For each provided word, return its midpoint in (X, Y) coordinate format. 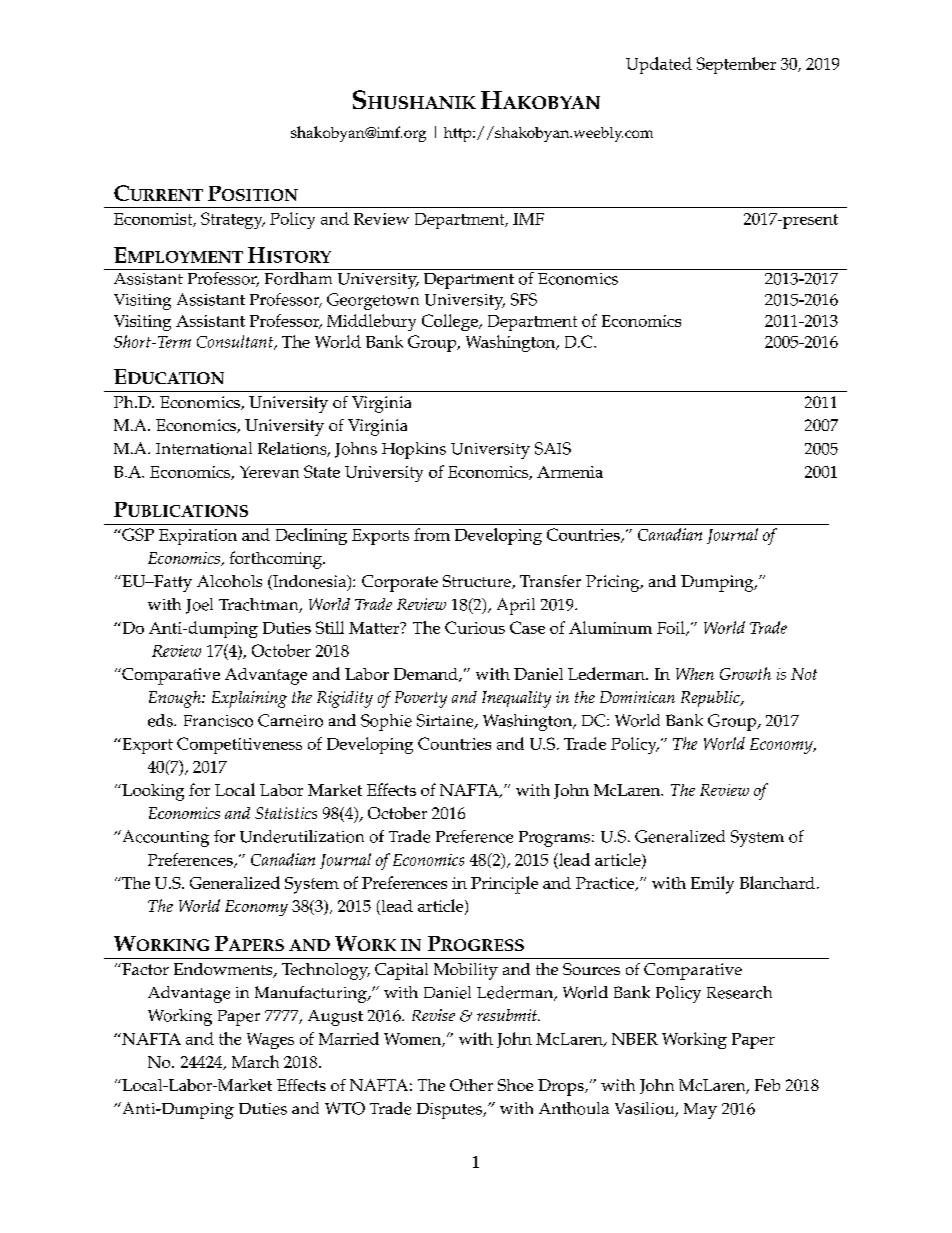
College (451, 322)
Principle (504, 885)
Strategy (233, 220)
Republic (711, 699)
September (736, 65)
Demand (427, 675)
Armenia (570, 472)
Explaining (249, 699)
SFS (524, 299)
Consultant (236, 342)
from (432, 534)
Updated (659, 65)
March (255, 1061)
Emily (712, 885)
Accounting (164, 838)
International (204, 448)
